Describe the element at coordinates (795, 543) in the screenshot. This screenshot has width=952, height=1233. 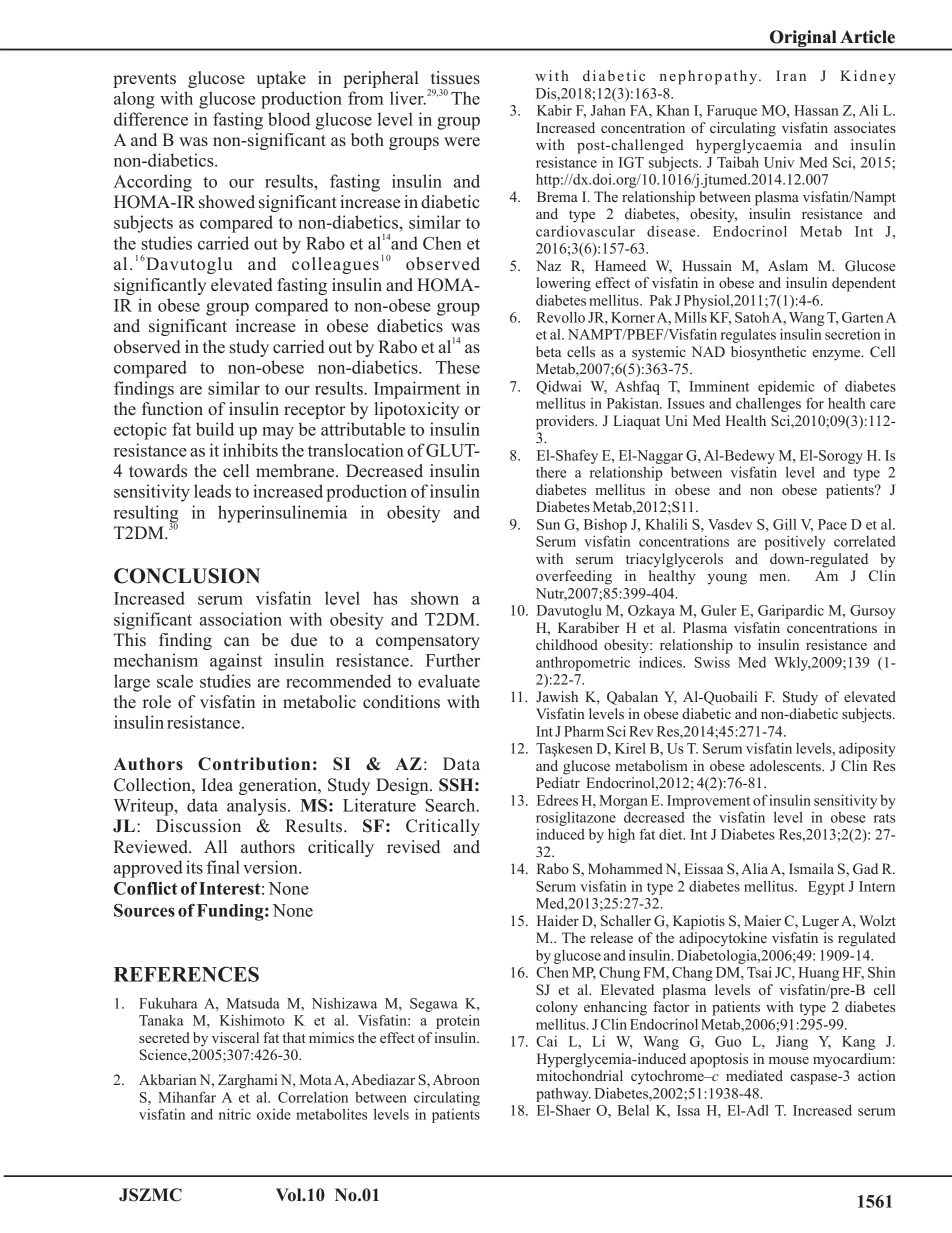
I see `positively` at that location.
